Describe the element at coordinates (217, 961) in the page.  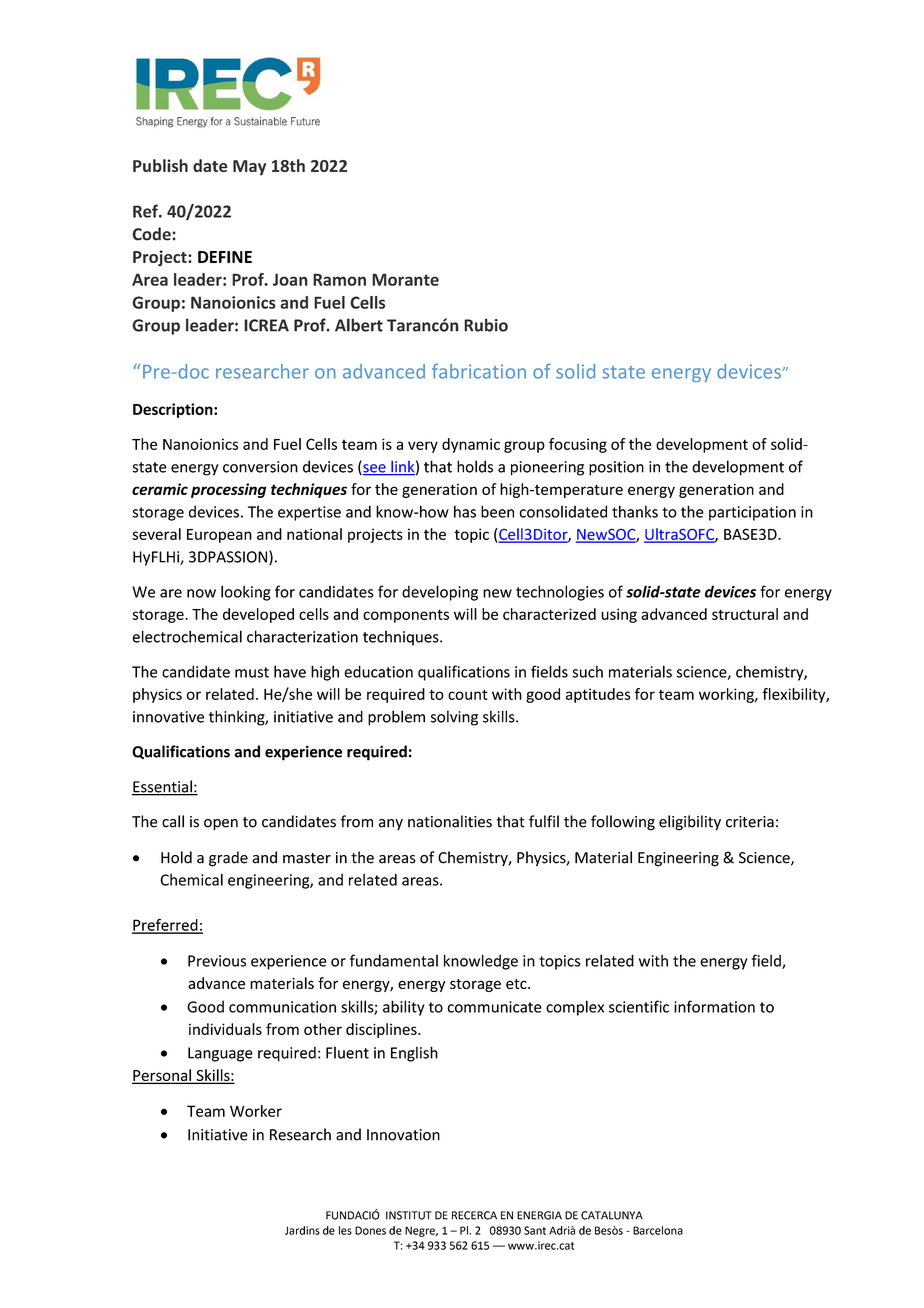
I see `Previous` at that location.
